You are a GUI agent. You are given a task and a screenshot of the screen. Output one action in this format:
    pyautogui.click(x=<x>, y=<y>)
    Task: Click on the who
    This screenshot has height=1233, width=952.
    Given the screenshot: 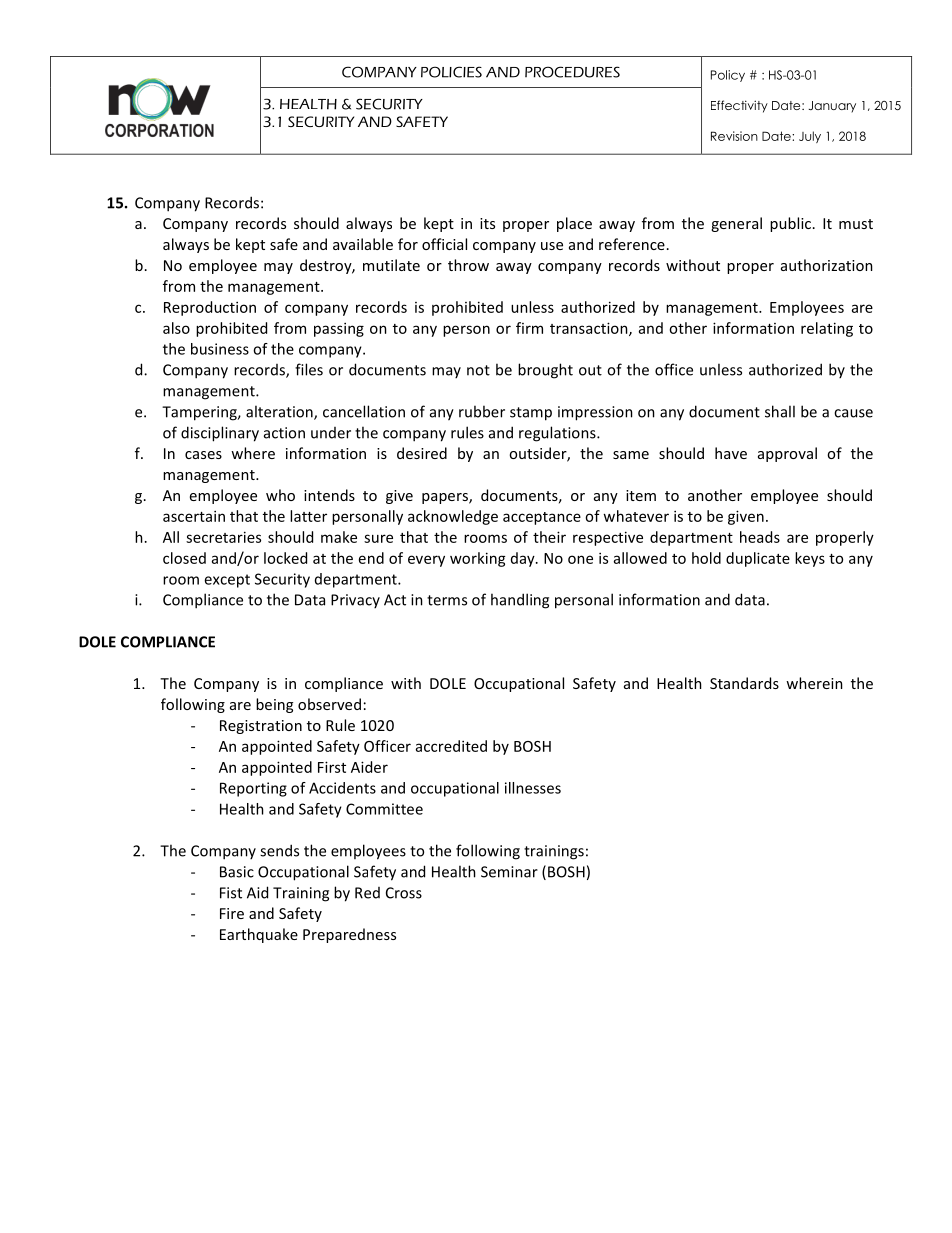 What is the action you would take?
    pyautogui.click(x=280, y=495)
